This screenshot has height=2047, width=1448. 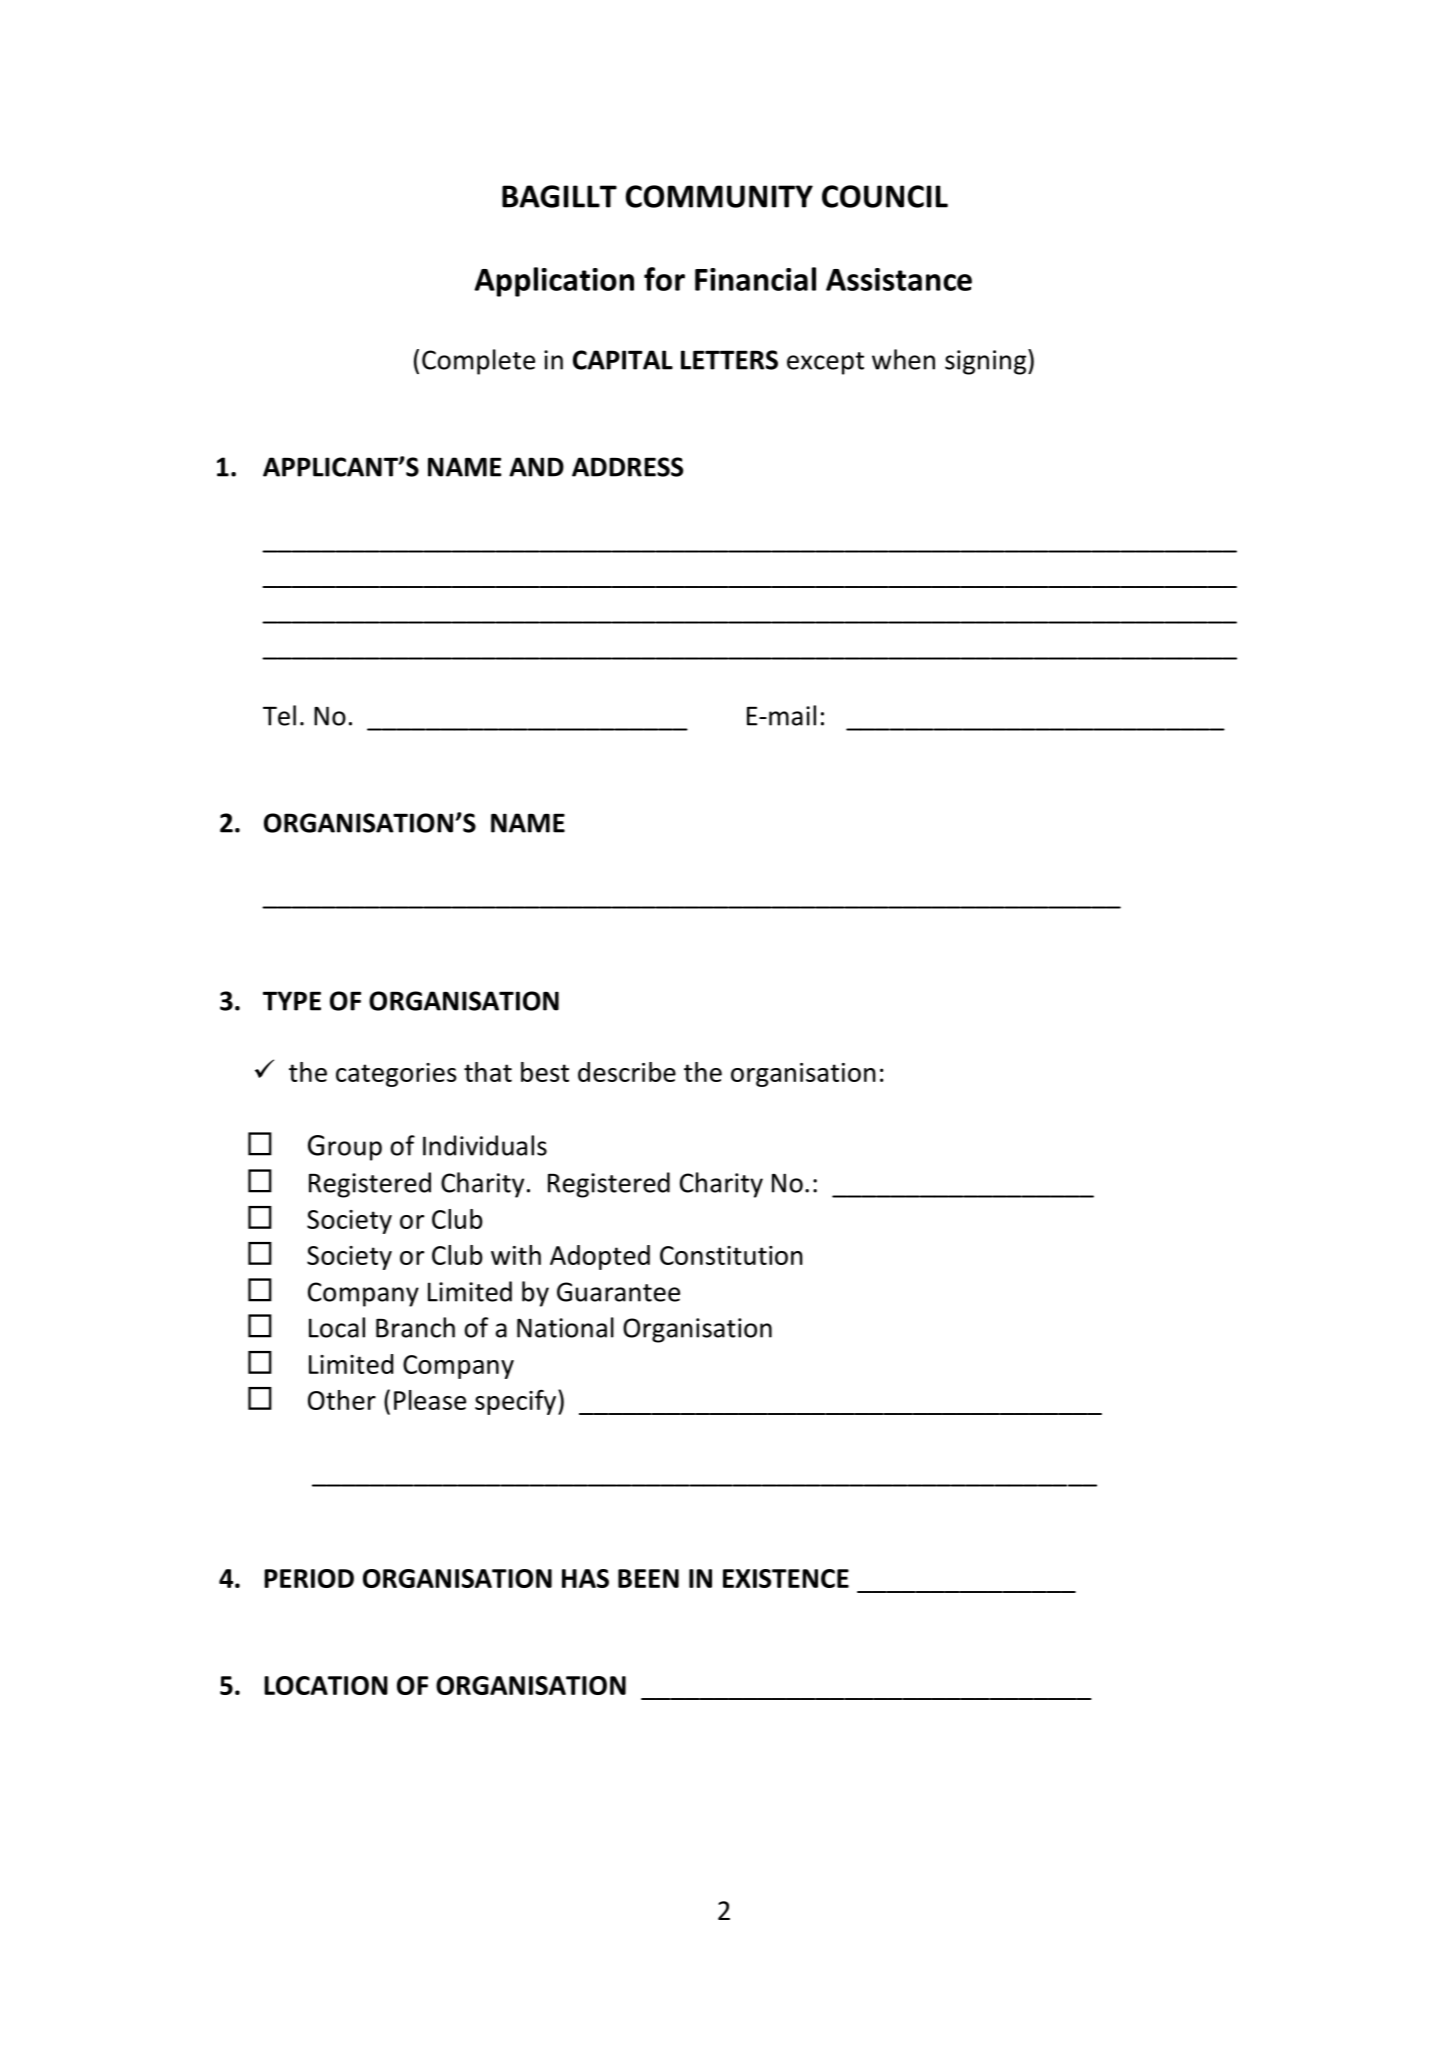 What do you see at coordinates (786, 1578) in the screenshot?
I see `EXISTENCE` at bounding box center [786, 1578].
